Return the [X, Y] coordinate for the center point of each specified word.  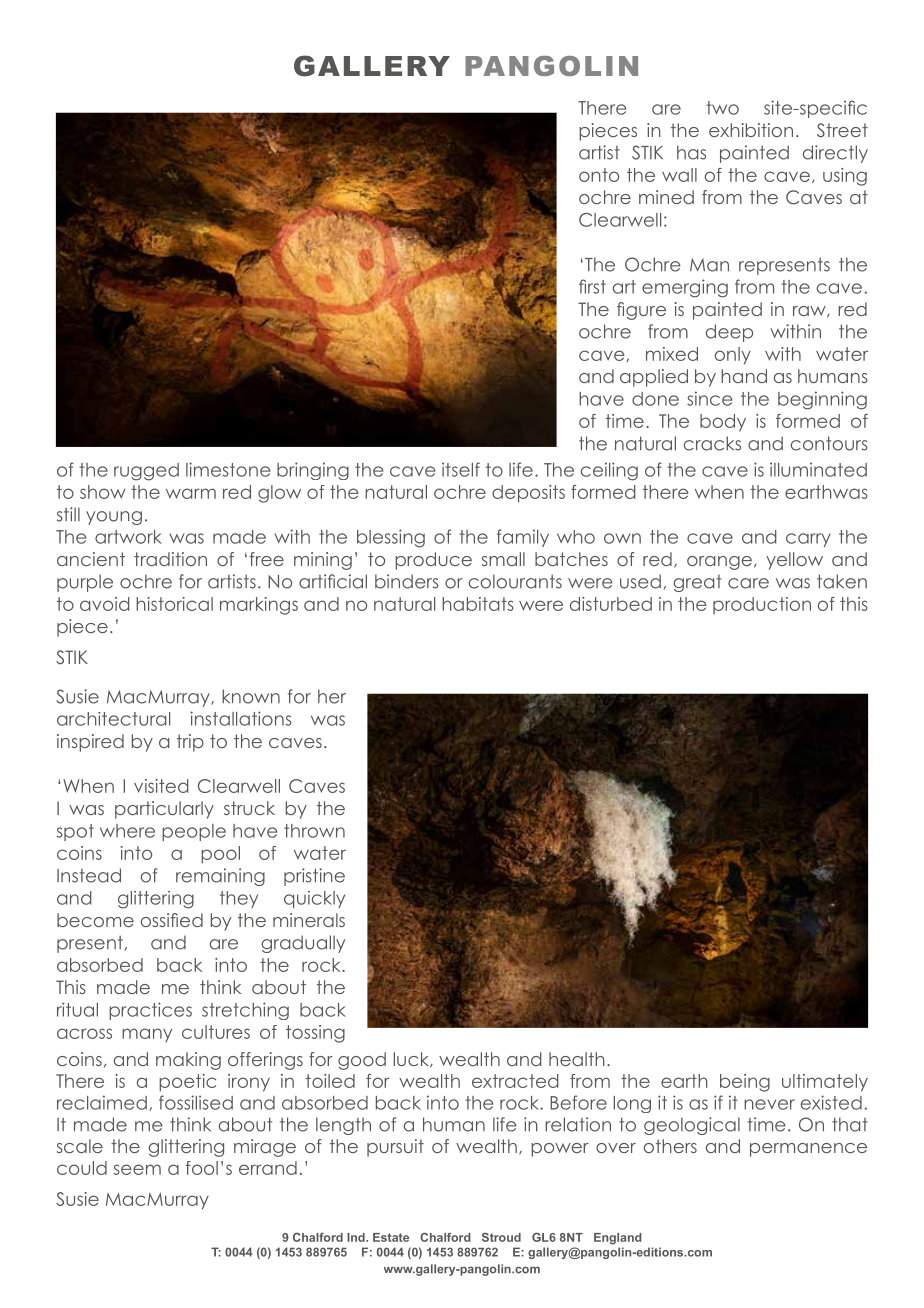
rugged [146, 472]
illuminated [818, 469]
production [762, 605]
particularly [164, 810]
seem [137, 1169]
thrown [314, 831]
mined [666, 197]
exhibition [751, 130]
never [769, 1104]
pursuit [395, 1148]
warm [191, 493]
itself [461, 469]
